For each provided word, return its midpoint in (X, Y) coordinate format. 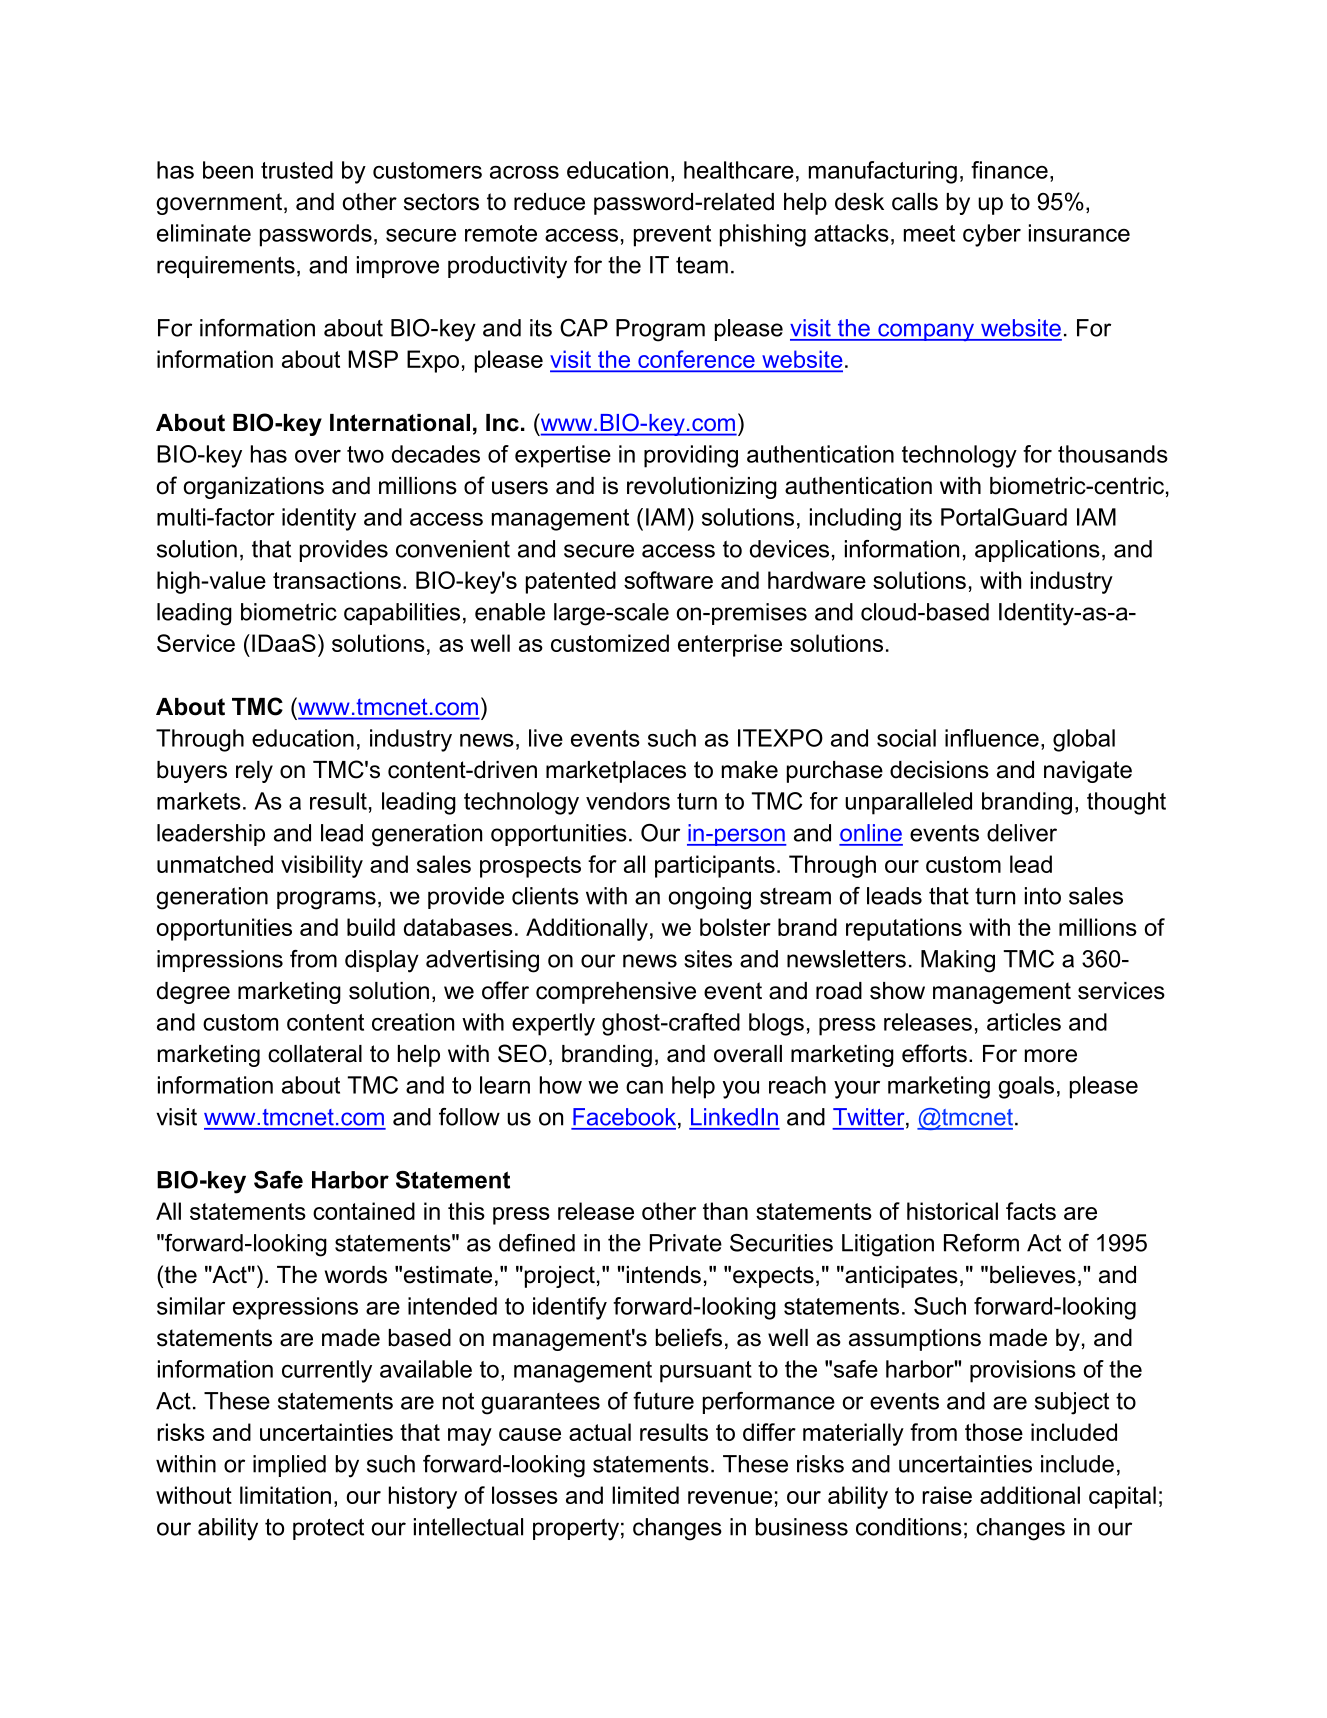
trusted (297, 170)
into (1043, 896)
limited (645, 1495)
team (702, 265)
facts (1031, 1211)
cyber (992, 235)
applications (1037, 551)
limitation (285, 1495)
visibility (322, 866)
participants (715, 866)
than (725, 1211)
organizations (254, 488)
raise (947, 1495)
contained (364, 1211)
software (668, 580)
